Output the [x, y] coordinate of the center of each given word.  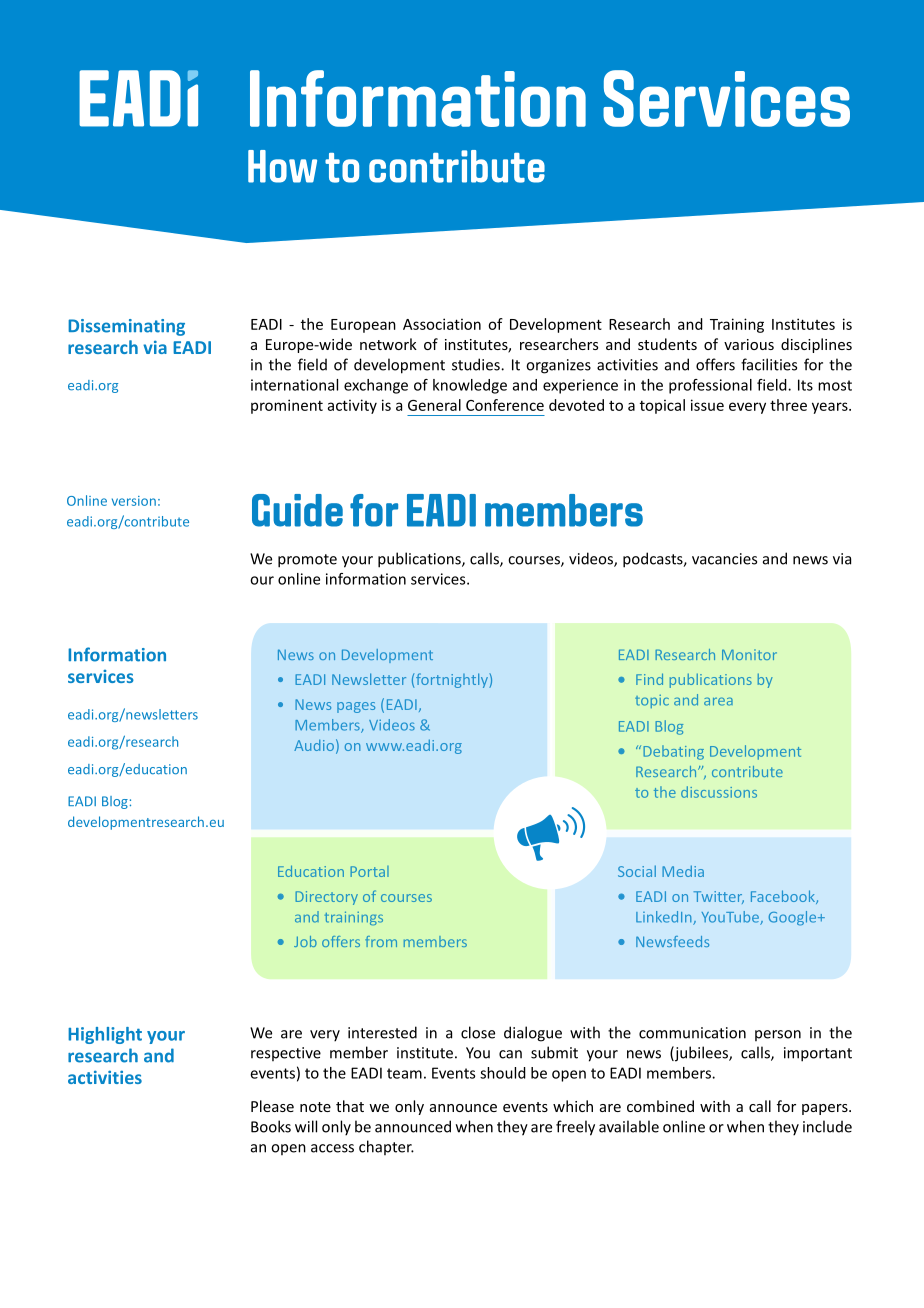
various [749, 344]
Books [271, 1126]
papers [826, 1109]
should [503, 1073]
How [282, 166]
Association [442, 324]
